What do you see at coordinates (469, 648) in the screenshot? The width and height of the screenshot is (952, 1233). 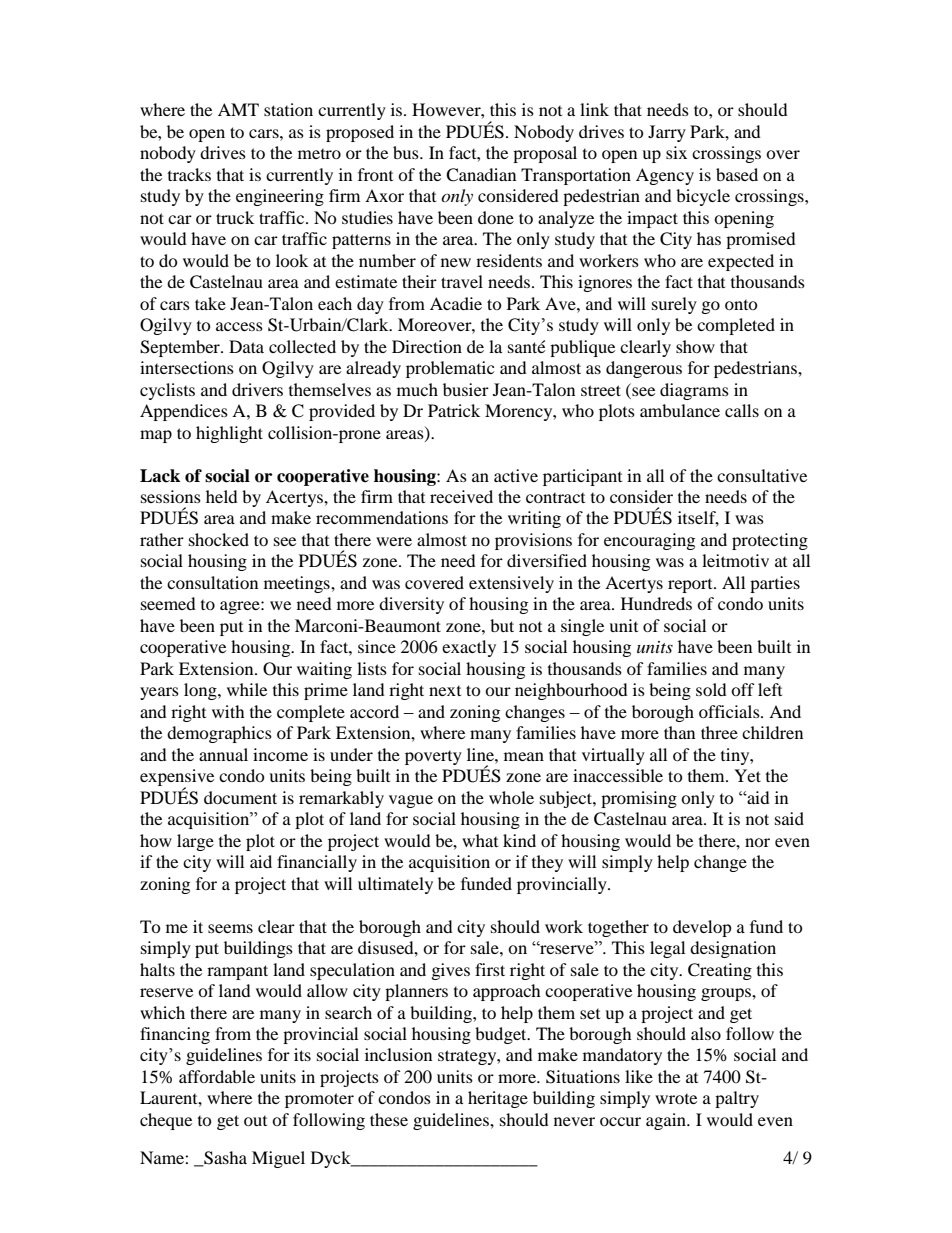 I see `exactly` at bounding box center [469, 648].
